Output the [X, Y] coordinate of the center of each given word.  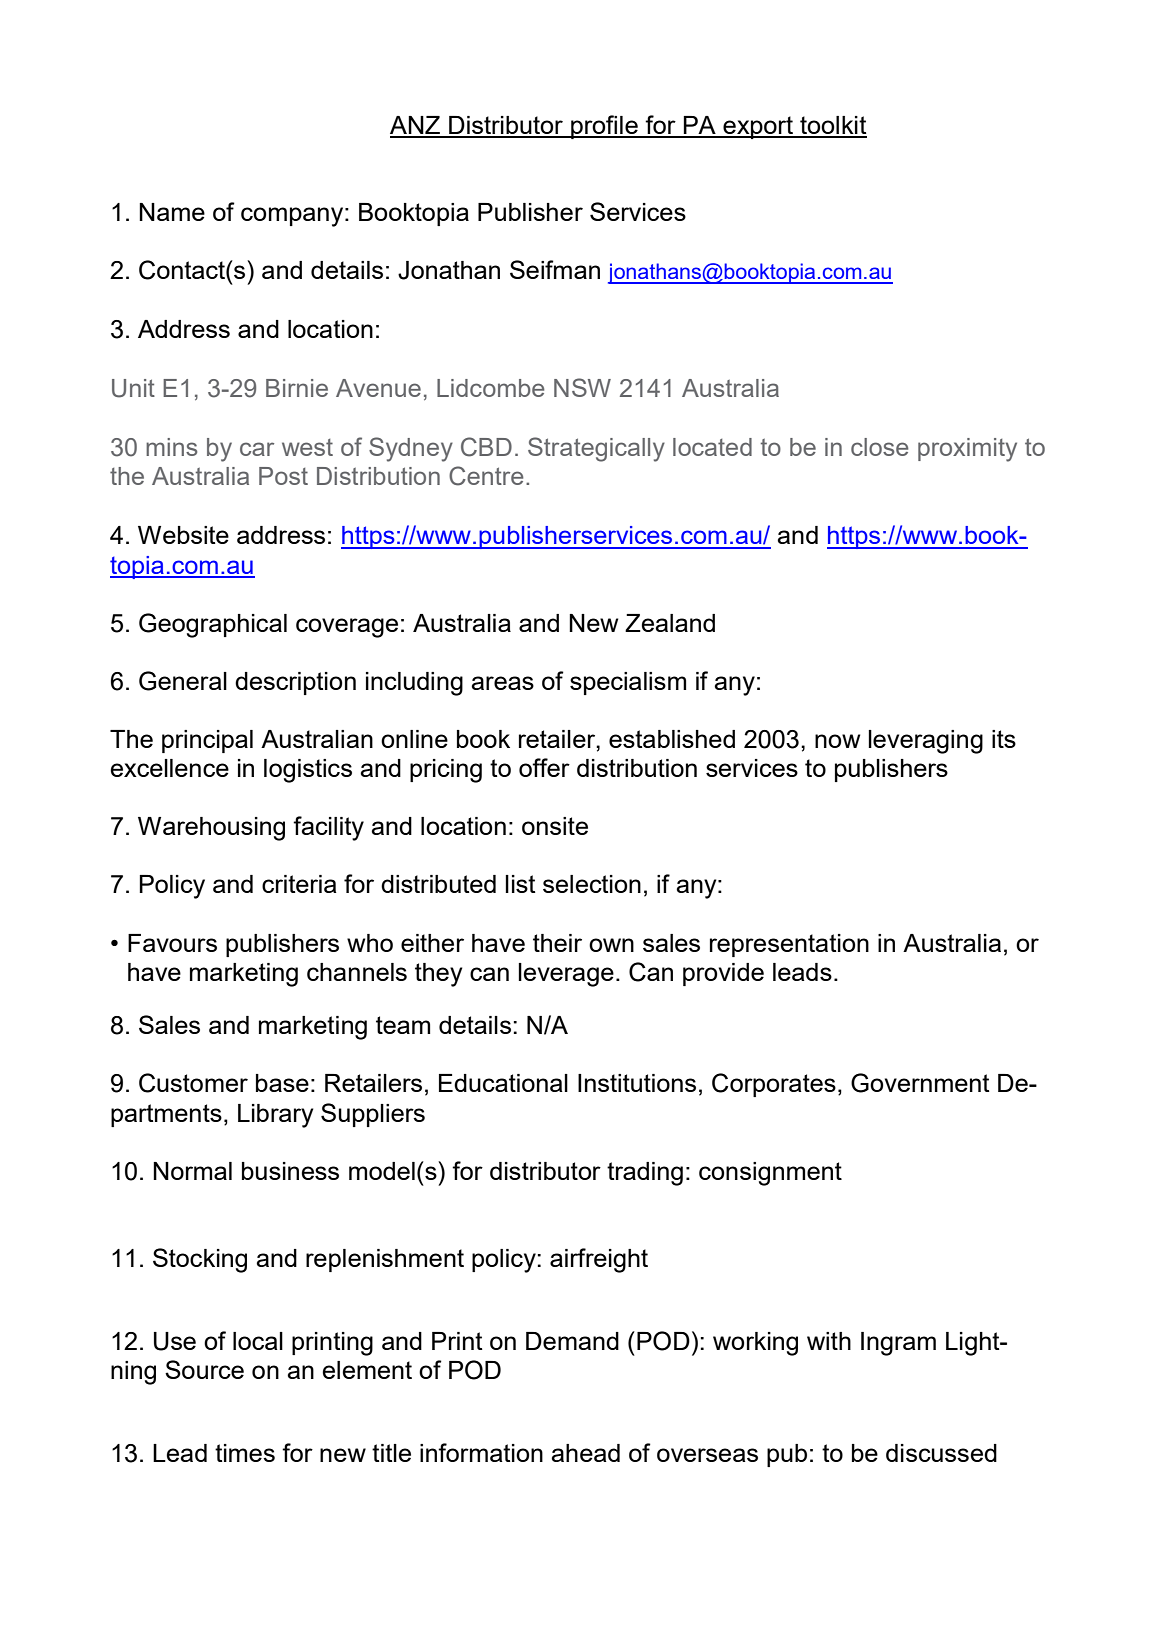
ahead [585, 1453]
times [245, 1453]
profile [604, 127]
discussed [941, 1453]
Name [172, 212]
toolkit [832, 126]
